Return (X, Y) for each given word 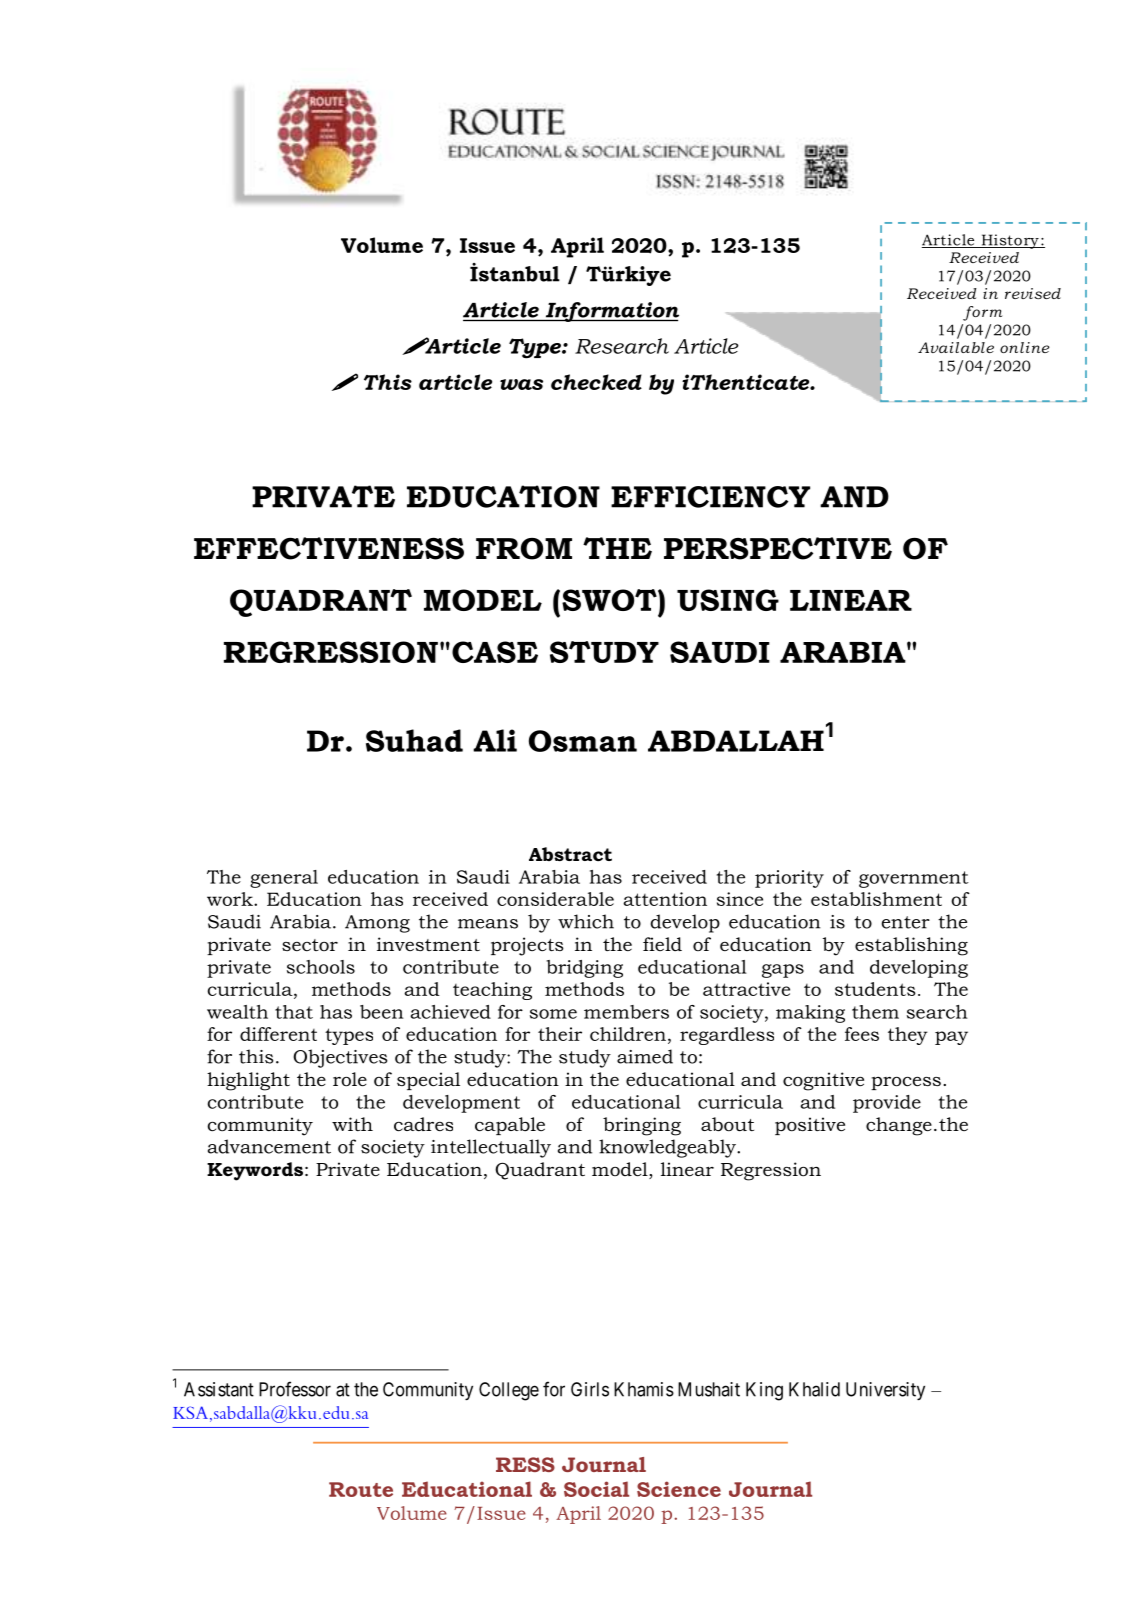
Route (361, 1489)
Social (596, 1489)
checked (596, 382)
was (521, 384)
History (1010, 241)
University (885, 1391)
